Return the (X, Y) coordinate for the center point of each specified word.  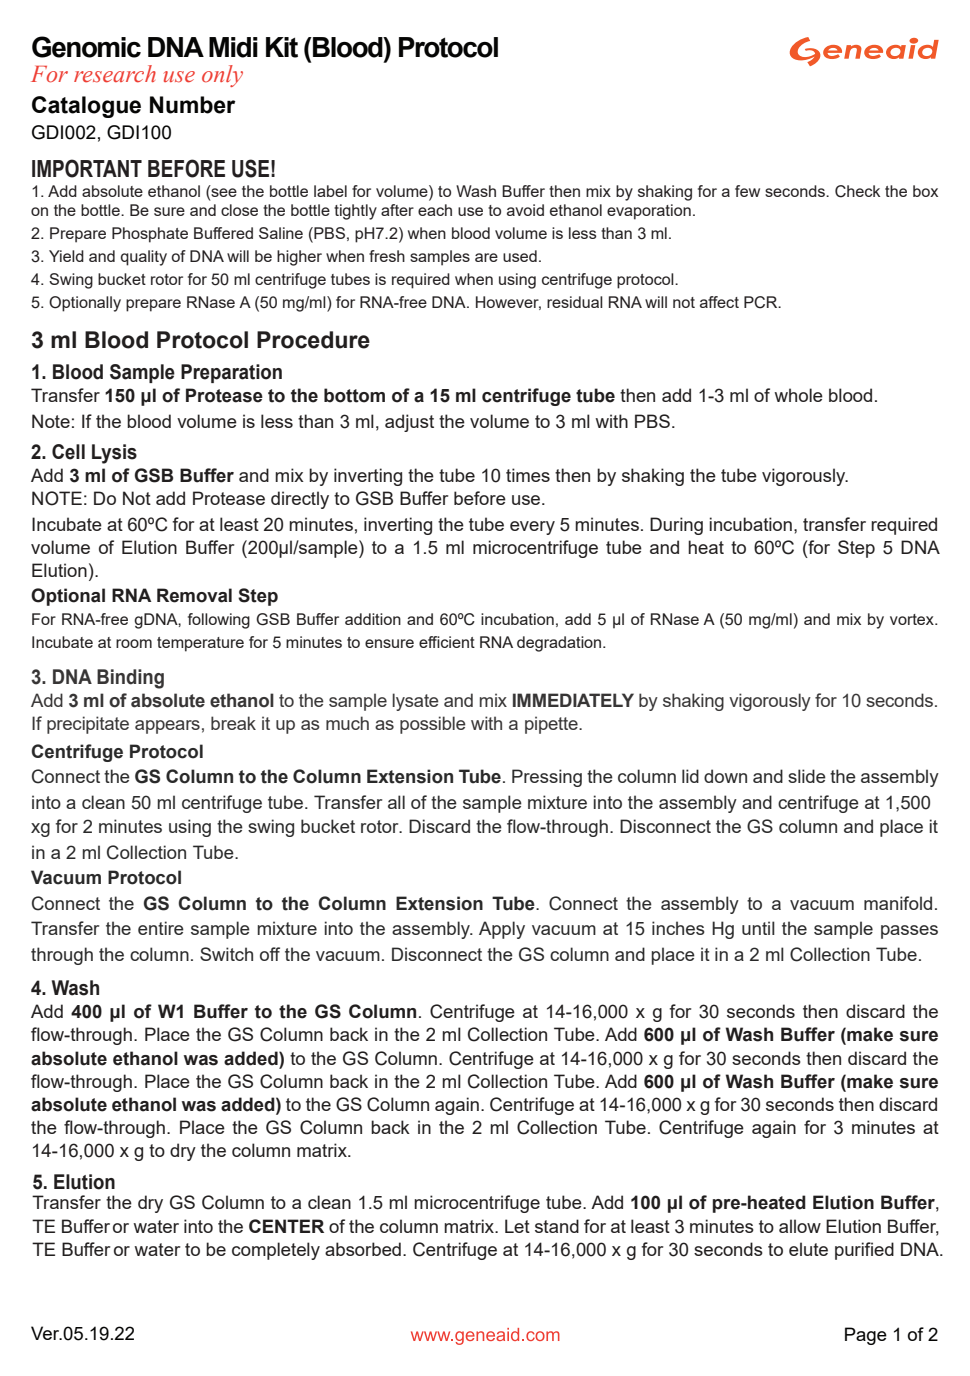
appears (167, 727)
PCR (762, 302)
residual (575, 302)
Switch (226, 954)
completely (276, 1251)
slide (807, 776)
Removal (194, 595)
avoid (525, 210)
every (532, 528)
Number (193, 105)
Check (857, 191)
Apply (502, 930)
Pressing (547, 778)
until (758, 928)
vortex (913, 619)
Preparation (231, 373)
